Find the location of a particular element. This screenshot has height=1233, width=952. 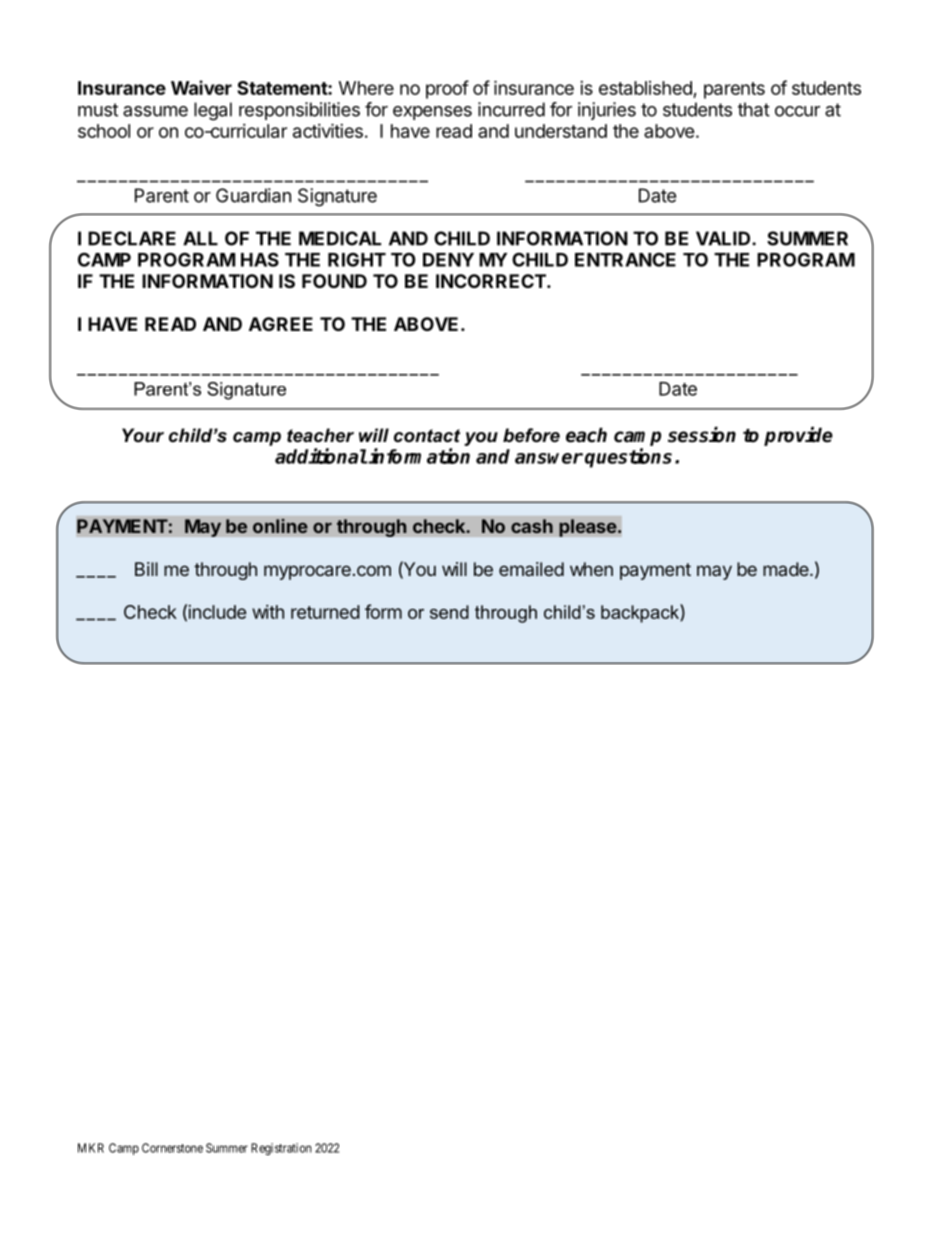

session is located at coordinates (702, 435).
